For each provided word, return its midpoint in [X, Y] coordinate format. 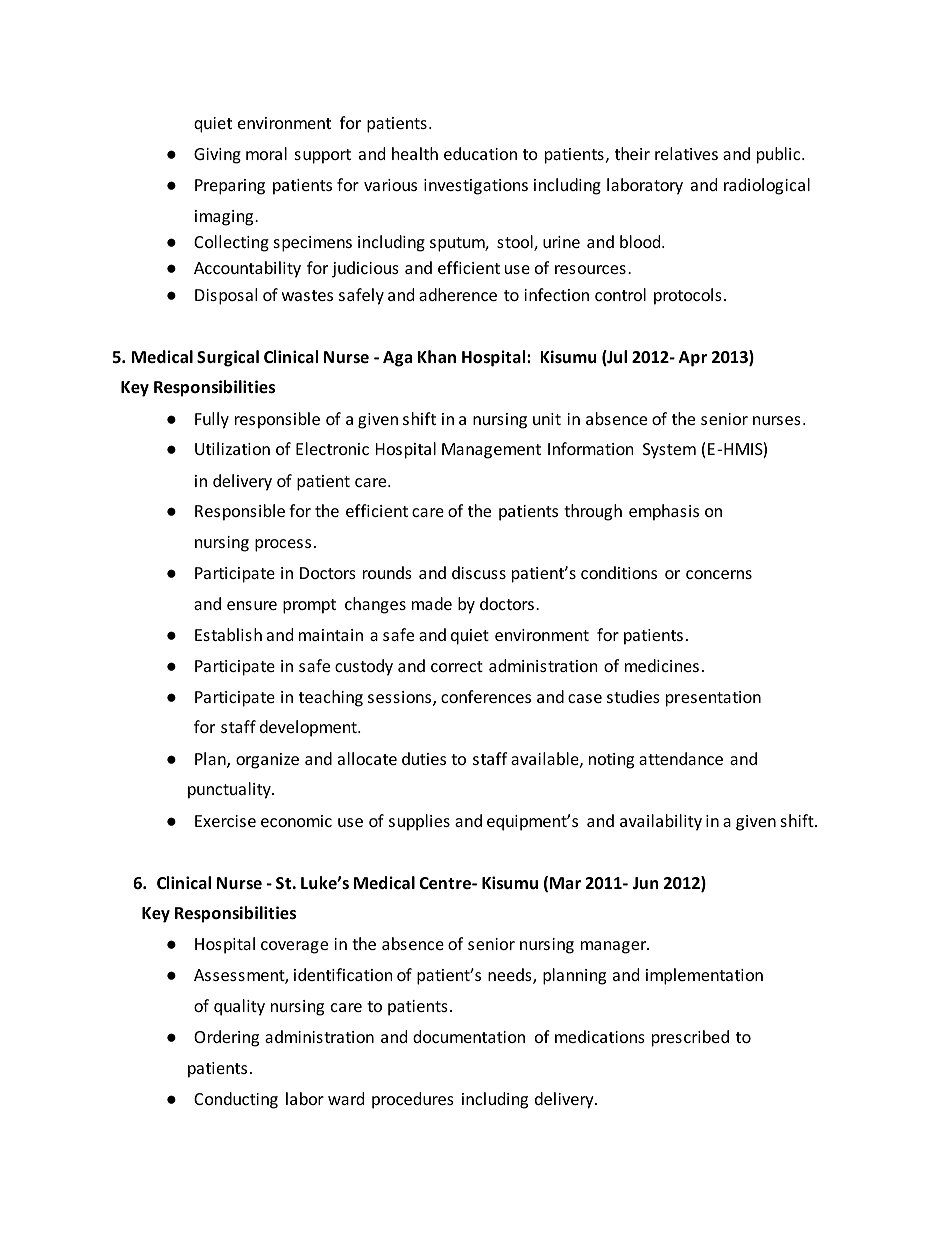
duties [424, 758]
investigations [476, 187]
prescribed [690, 1038]
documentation [469, 1036]
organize [267, 761]
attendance [681, 758]
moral [266, 153]
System [669, 451]
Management [491, 451]
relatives [686, 153]
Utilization [232, 448]
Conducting [236, 1100]
